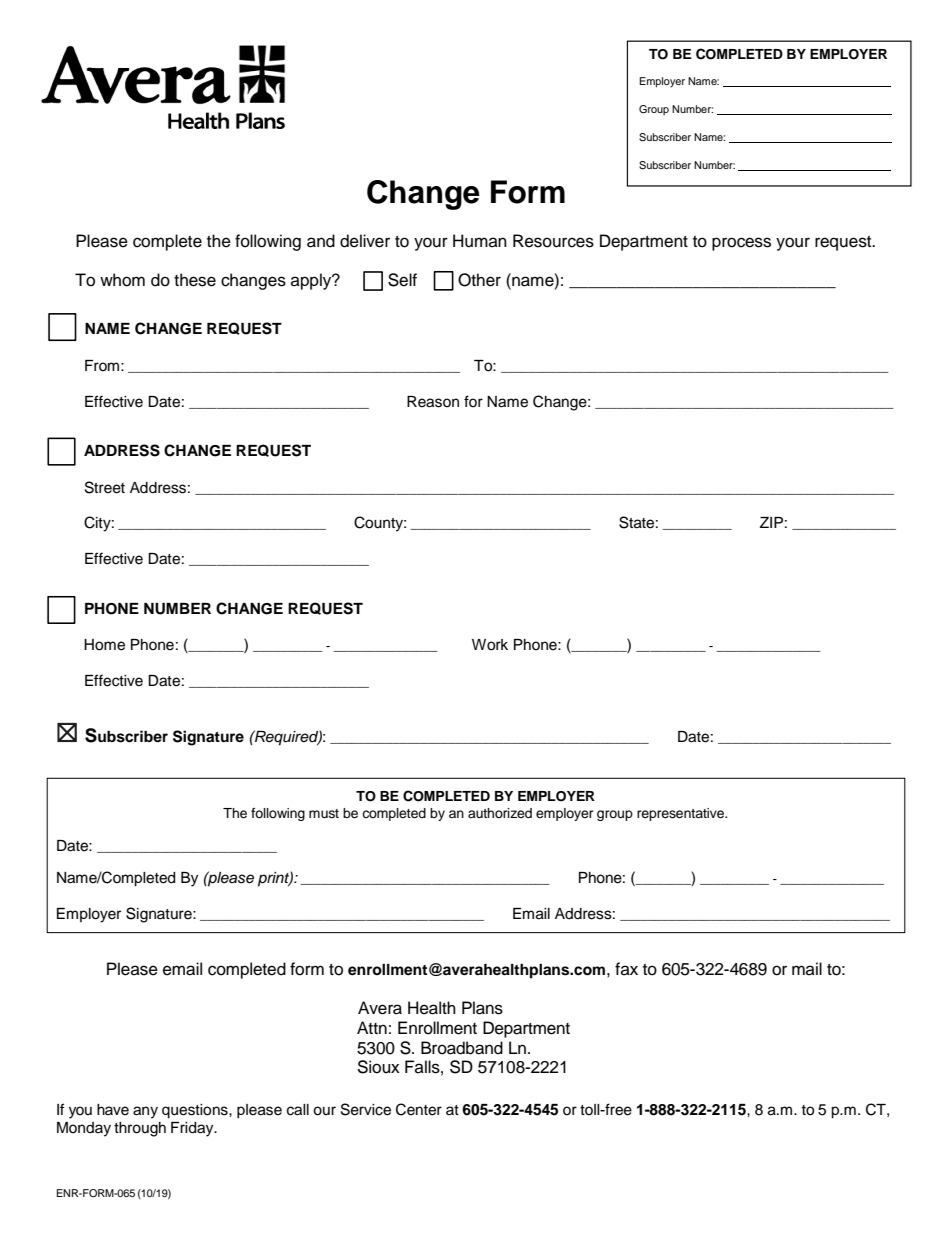 The width and height of the page is (952, 1233). What do you see at coordinates (105, 487) in the page?
I see `Street` at bounding box center [105, 487].
